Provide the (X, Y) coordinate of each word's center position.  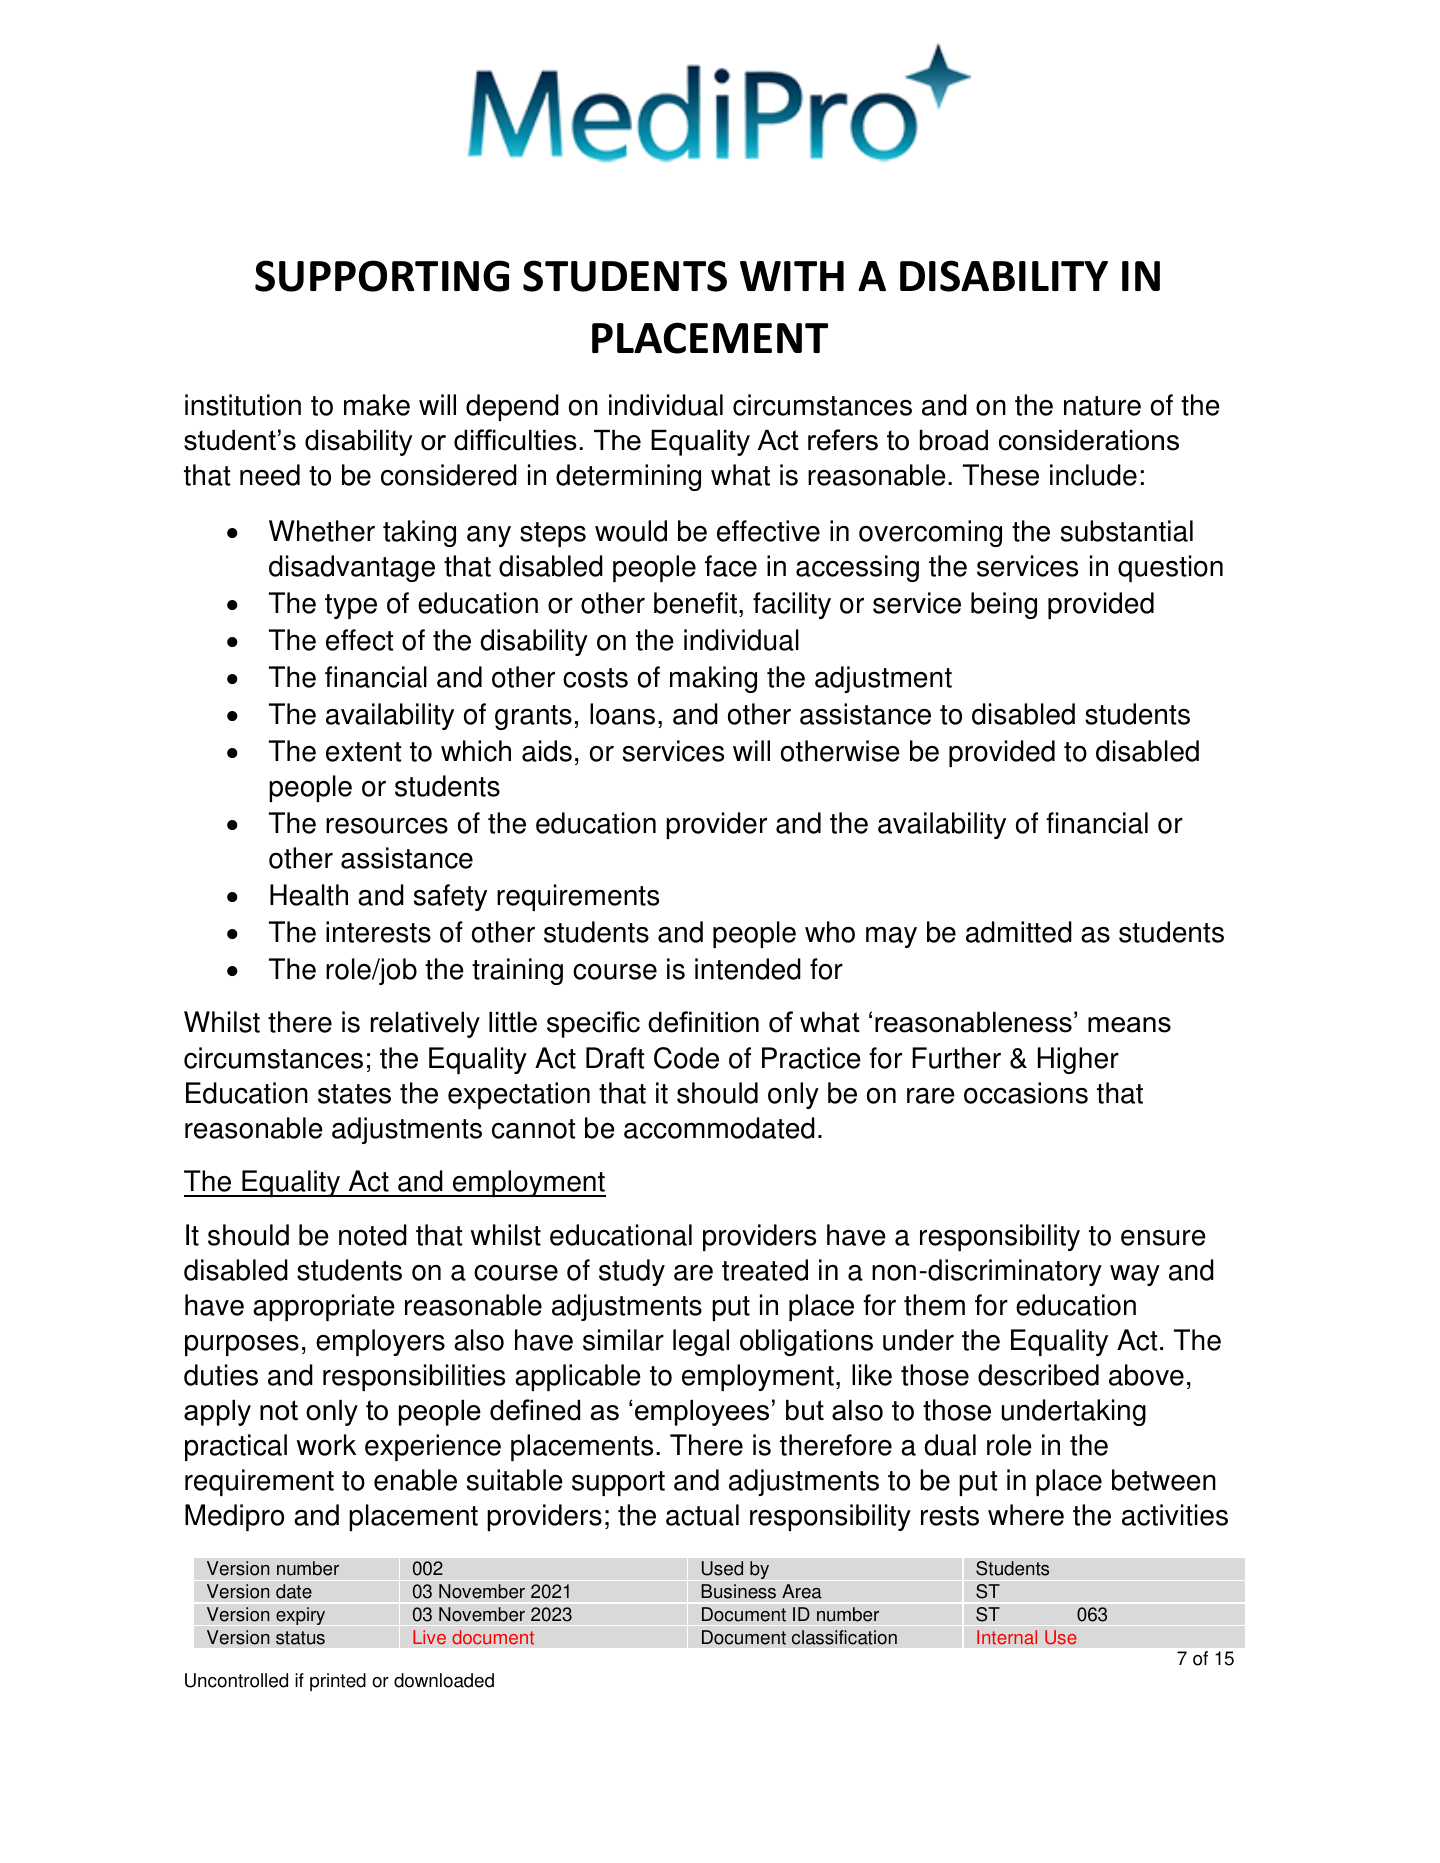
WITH (792, 276)
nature (1102, 406)
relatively (425, 1024)
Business (738, 1591)
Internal (1007, 1637)
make (377, 405)
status (300, 1638)
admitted (1019, 932)
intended (748, 969)
